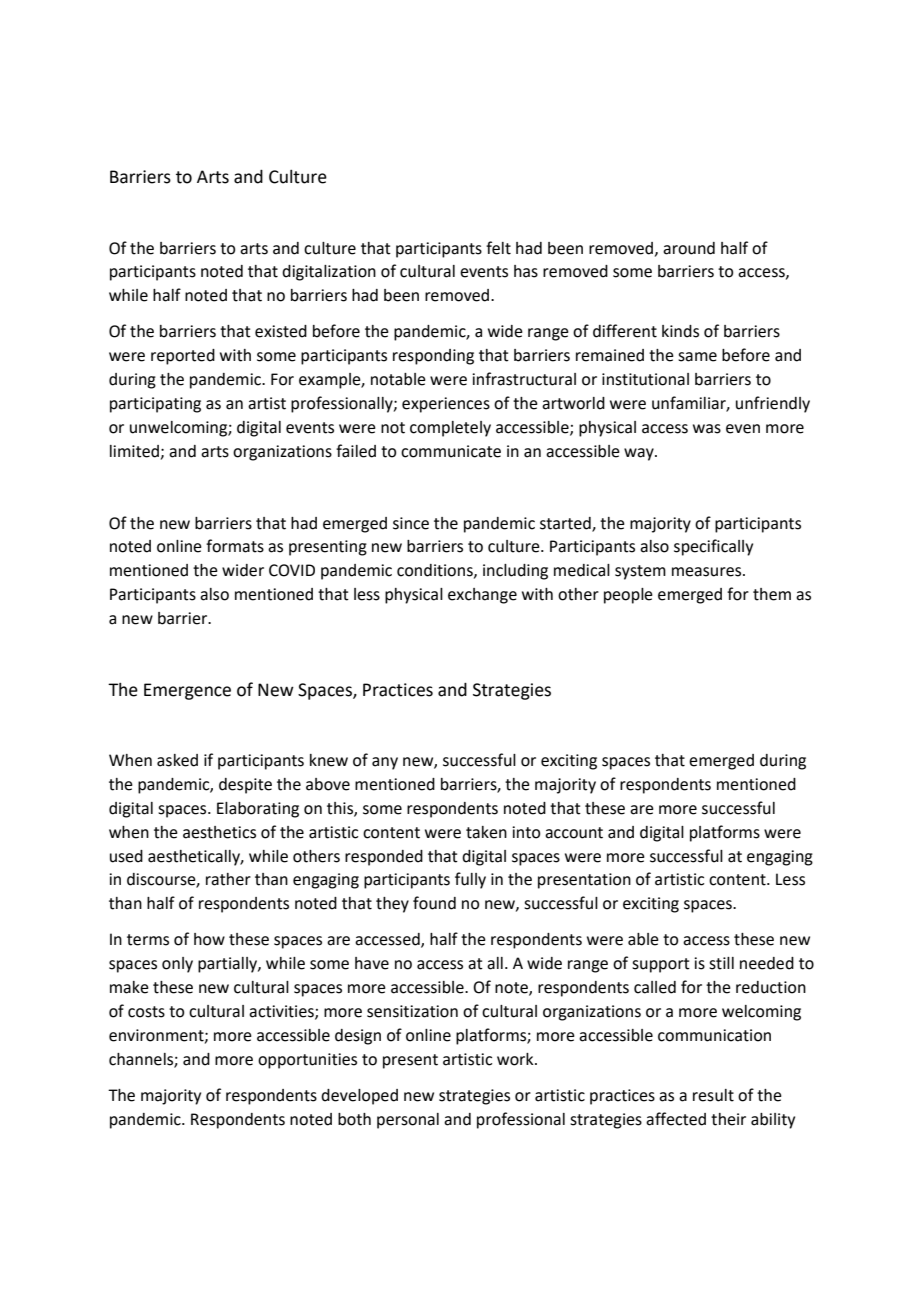 The width and height of the page is (924, 1308). Describe the element at coordinates (689, 248) in the page. I see `around` at that location.
